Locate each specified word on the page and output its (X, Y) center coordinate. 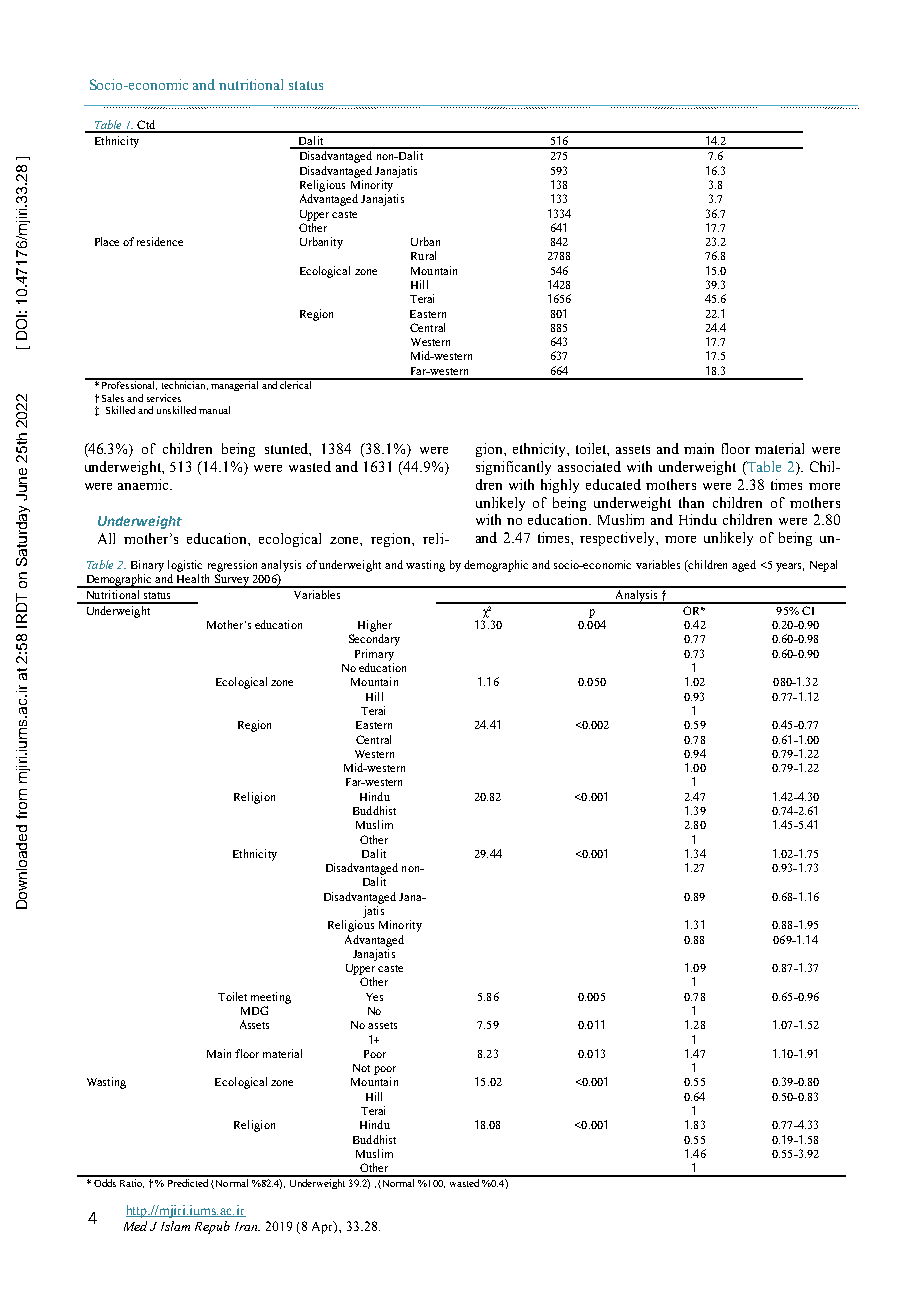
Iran (247, 1226)
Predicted (188, 1181)
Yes (374, 997)
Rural (423, 255)
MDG (254, 1010)
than (691, 502)
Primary (374, 655)
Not (361, 1068)
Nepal (823, 566)
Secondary (374, 640)
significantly (513, 468)
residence (160, 241)
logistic (185, 566)
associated (589, 466)
